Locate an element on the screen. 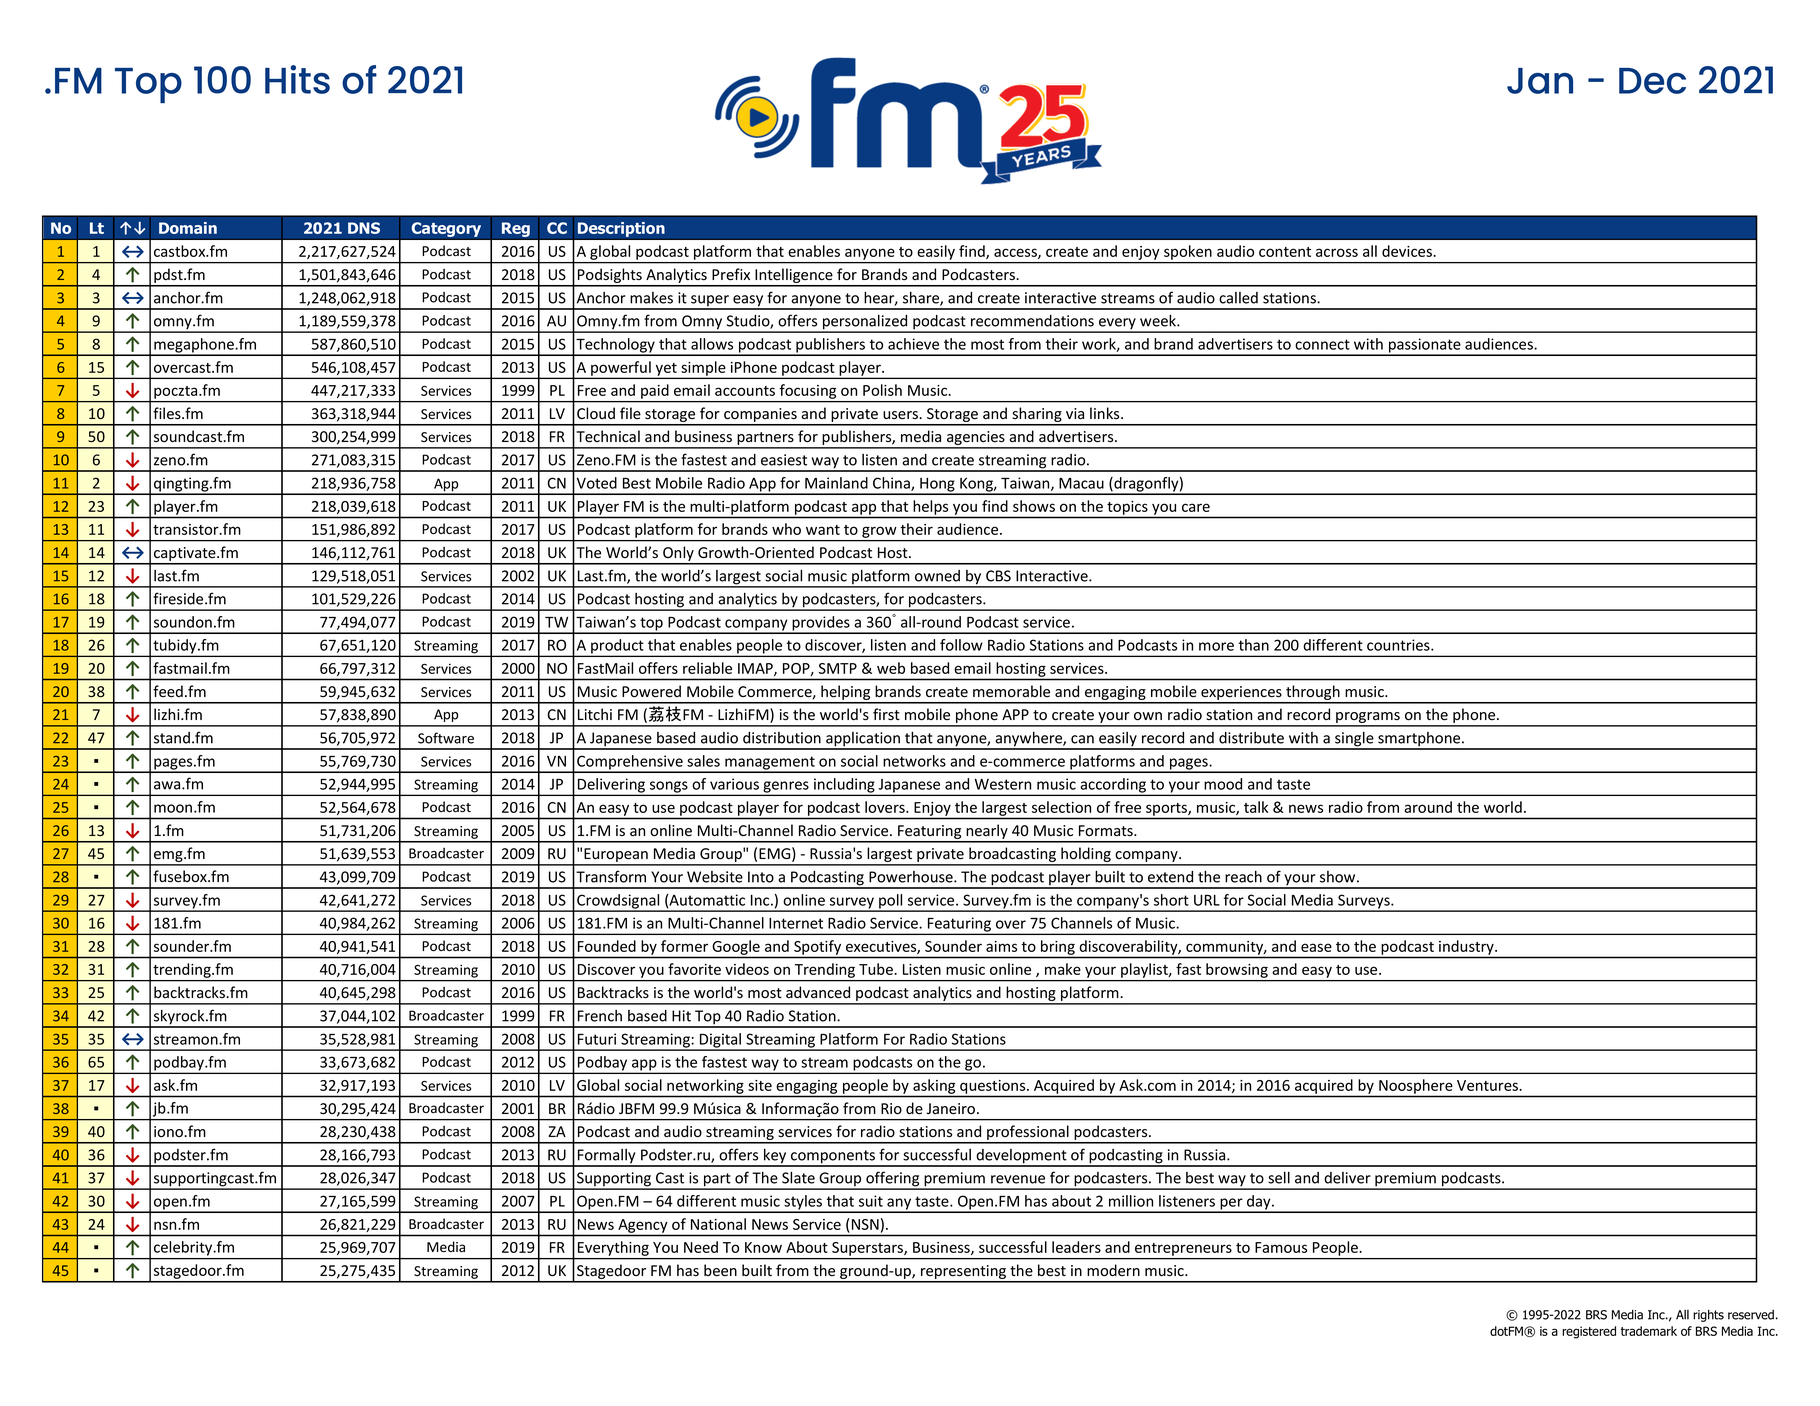  industry is located at coordinates (1467, 947).
